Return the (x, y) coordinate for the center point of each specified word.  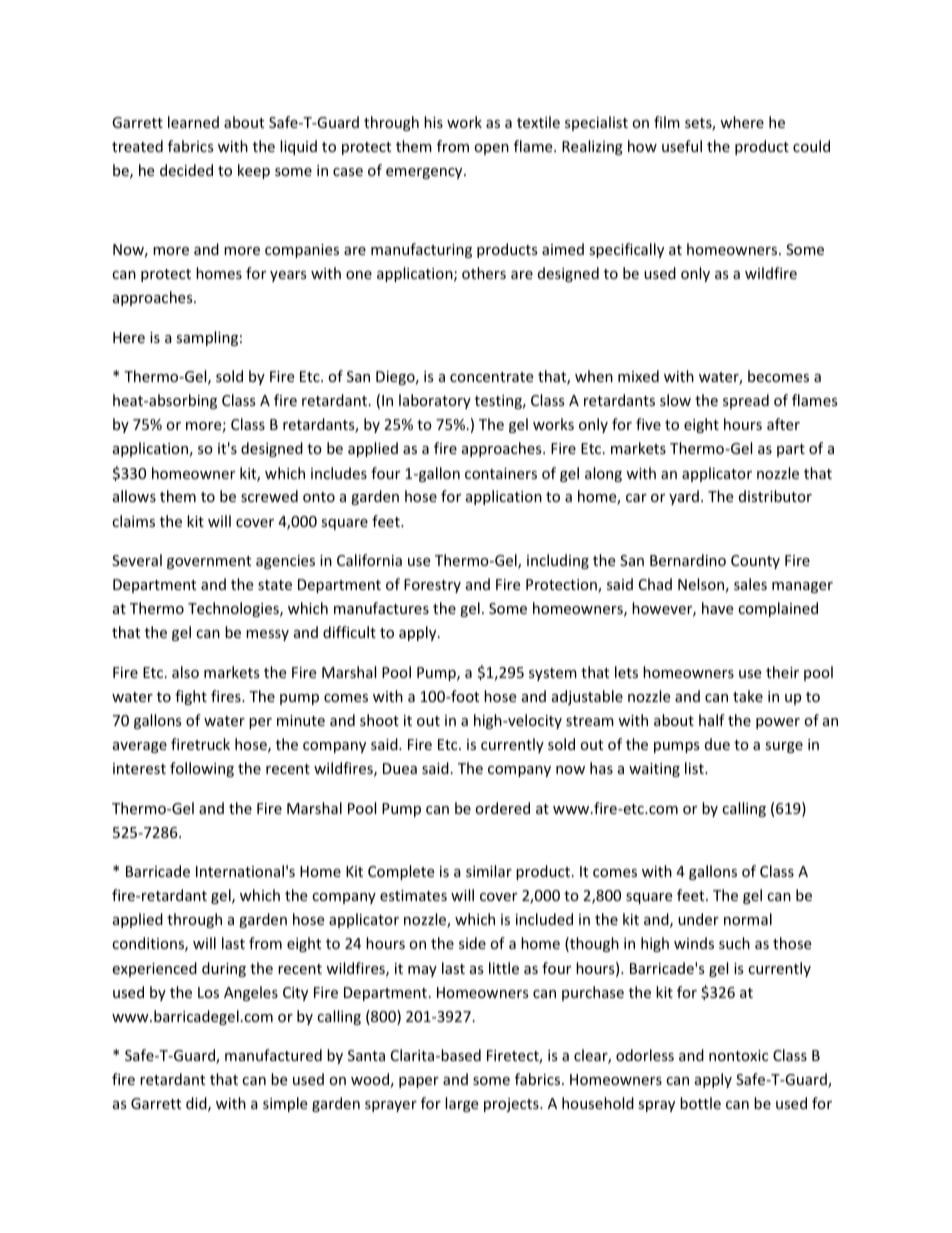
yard (684, 497)
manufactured (273, 1055)
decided (186, 170)
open (491, 149)
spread (746, 401)
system (553, 674)
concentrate (491, 377)
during (224, 969)
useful (682, 146)
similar (489, 871)
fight (191, 697)
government (209, 562)
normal (748, 919)
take (748, 696)
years (288, 276)
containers (501, 473)
